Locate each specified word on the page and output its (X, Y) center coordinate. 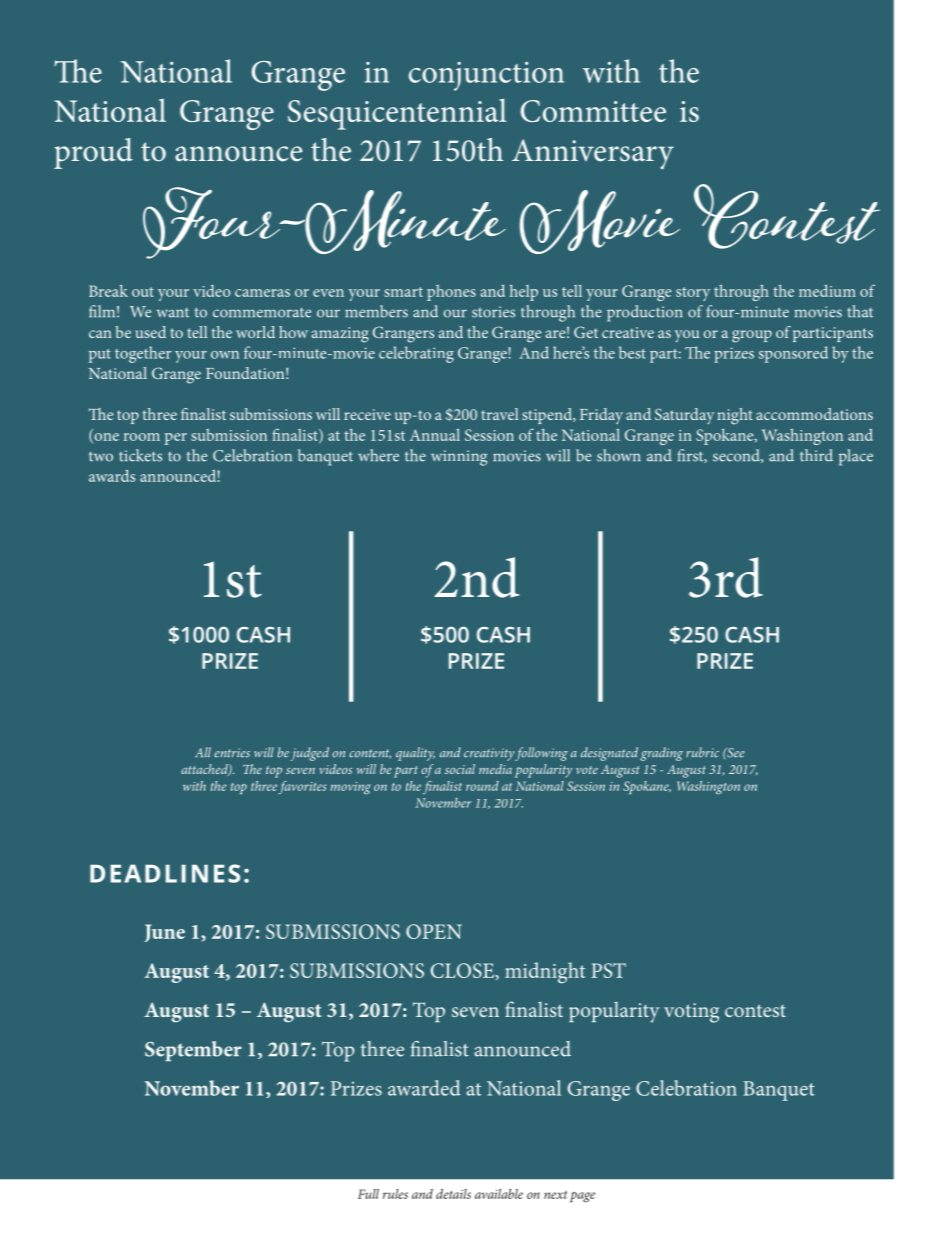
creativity (489, 754)
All (203, 752)
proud (93, 153)
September (193, 1051)
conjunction (486, 76)
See (734, 752)
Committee (593, 111)
